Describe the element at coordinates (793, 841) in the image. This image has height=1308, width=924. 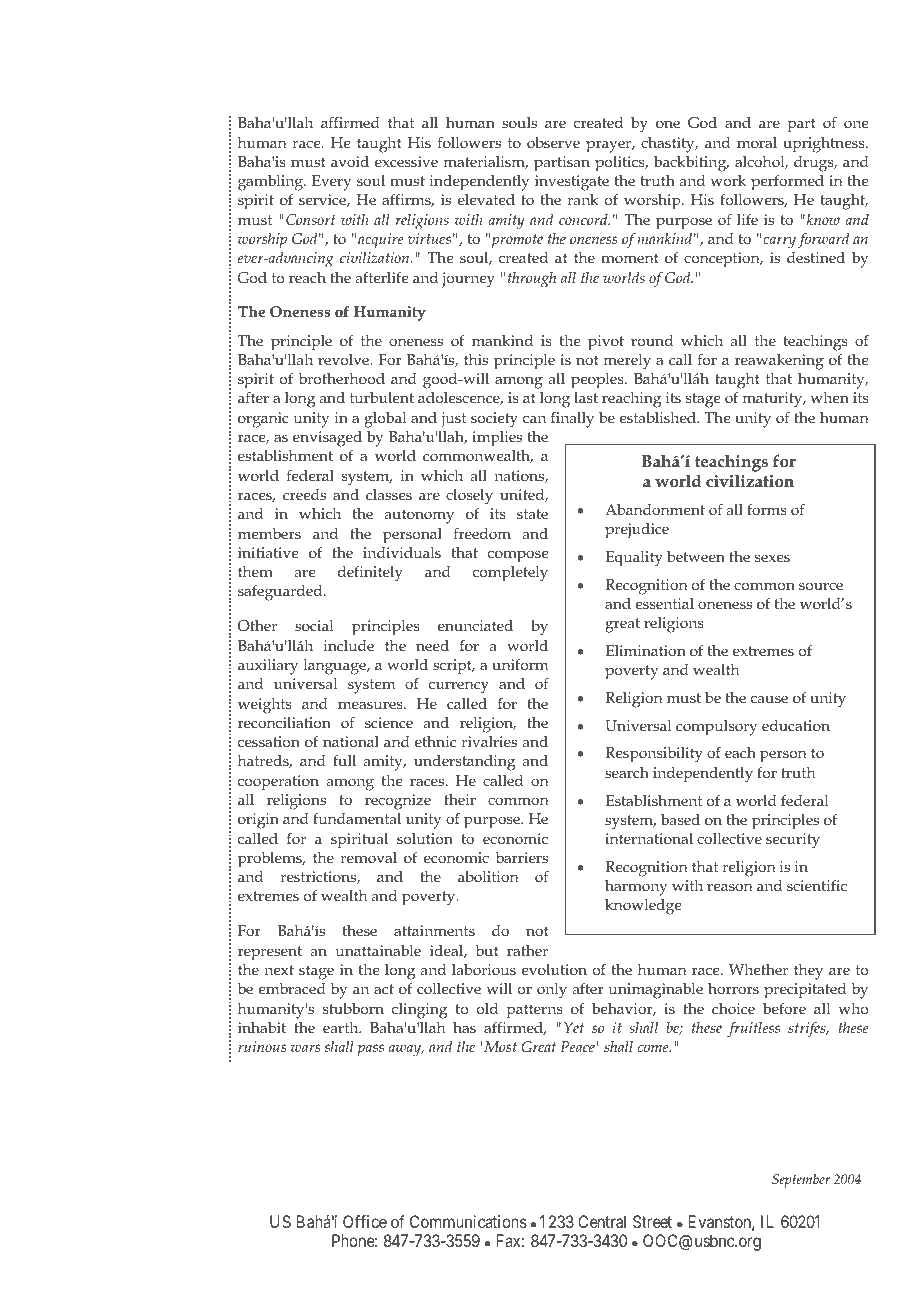
I see `security` at that location.
